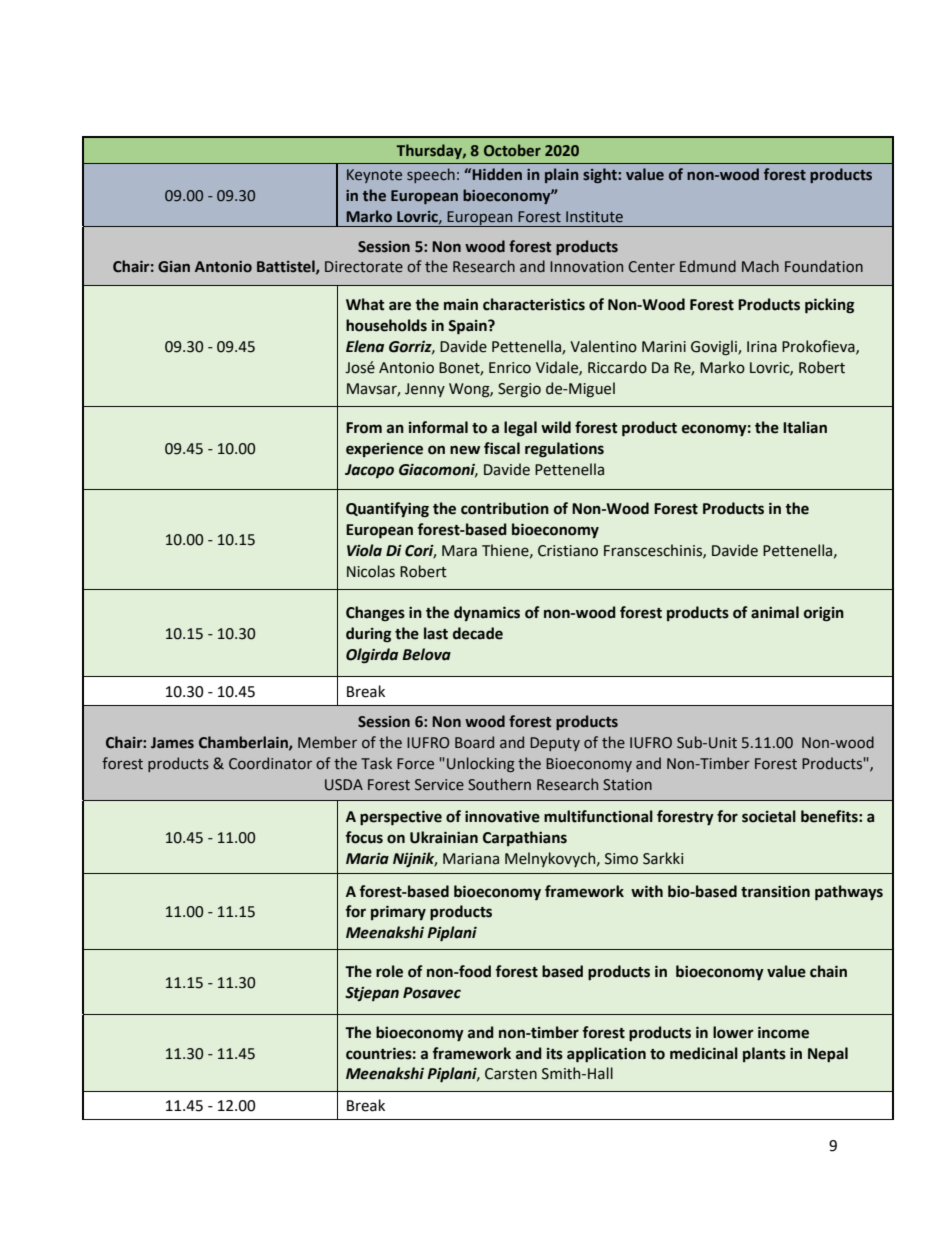 Image resolution: width=952 pixels, height=1233 pixels. What do you see at coordinates (481, 764) in the screenshot?
I see `Unlocking` at bounding box center [481, 764].
